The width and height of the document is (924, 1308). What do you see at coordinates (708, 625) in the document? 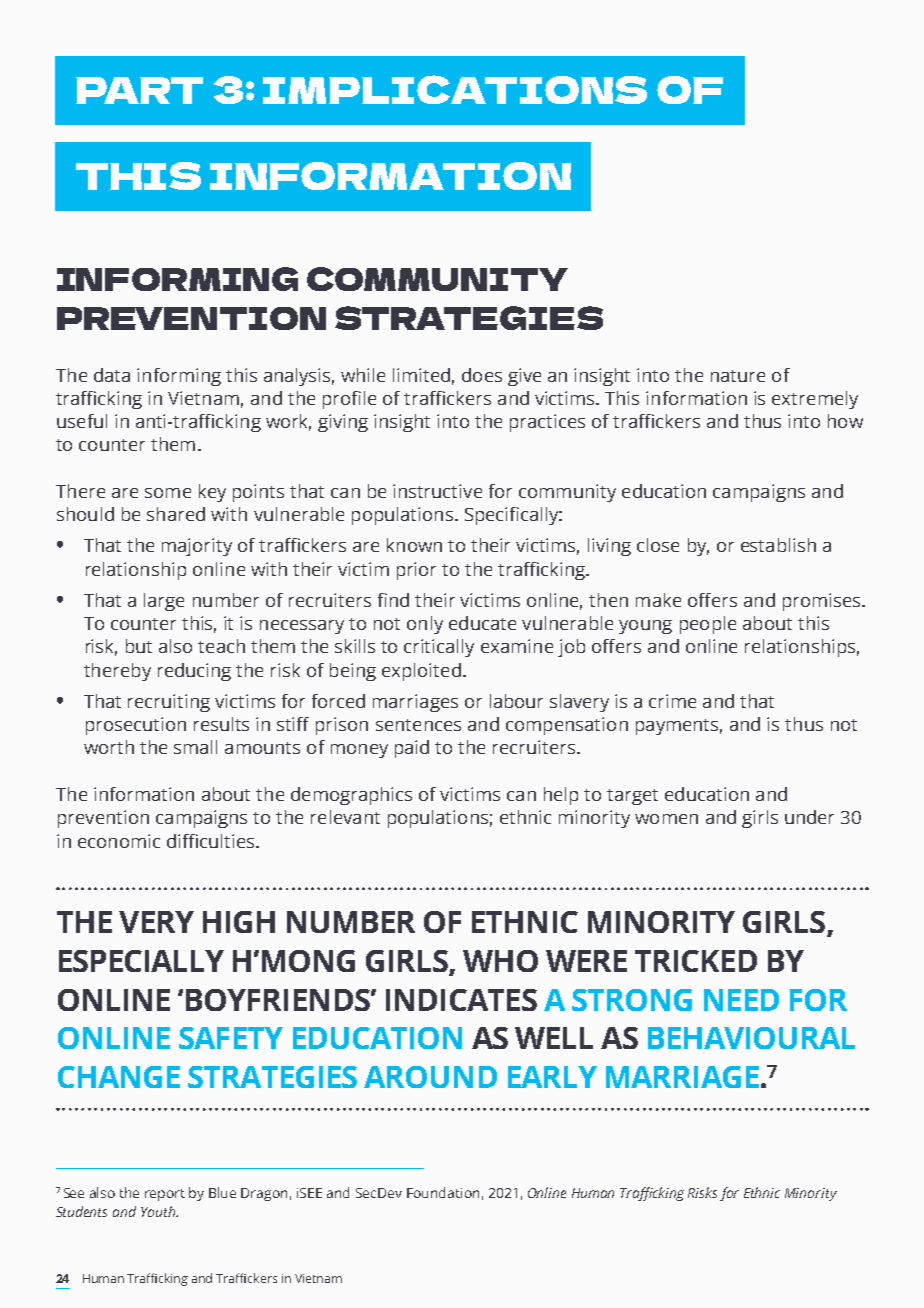
I see `people` at bounding box center [708, 625].
